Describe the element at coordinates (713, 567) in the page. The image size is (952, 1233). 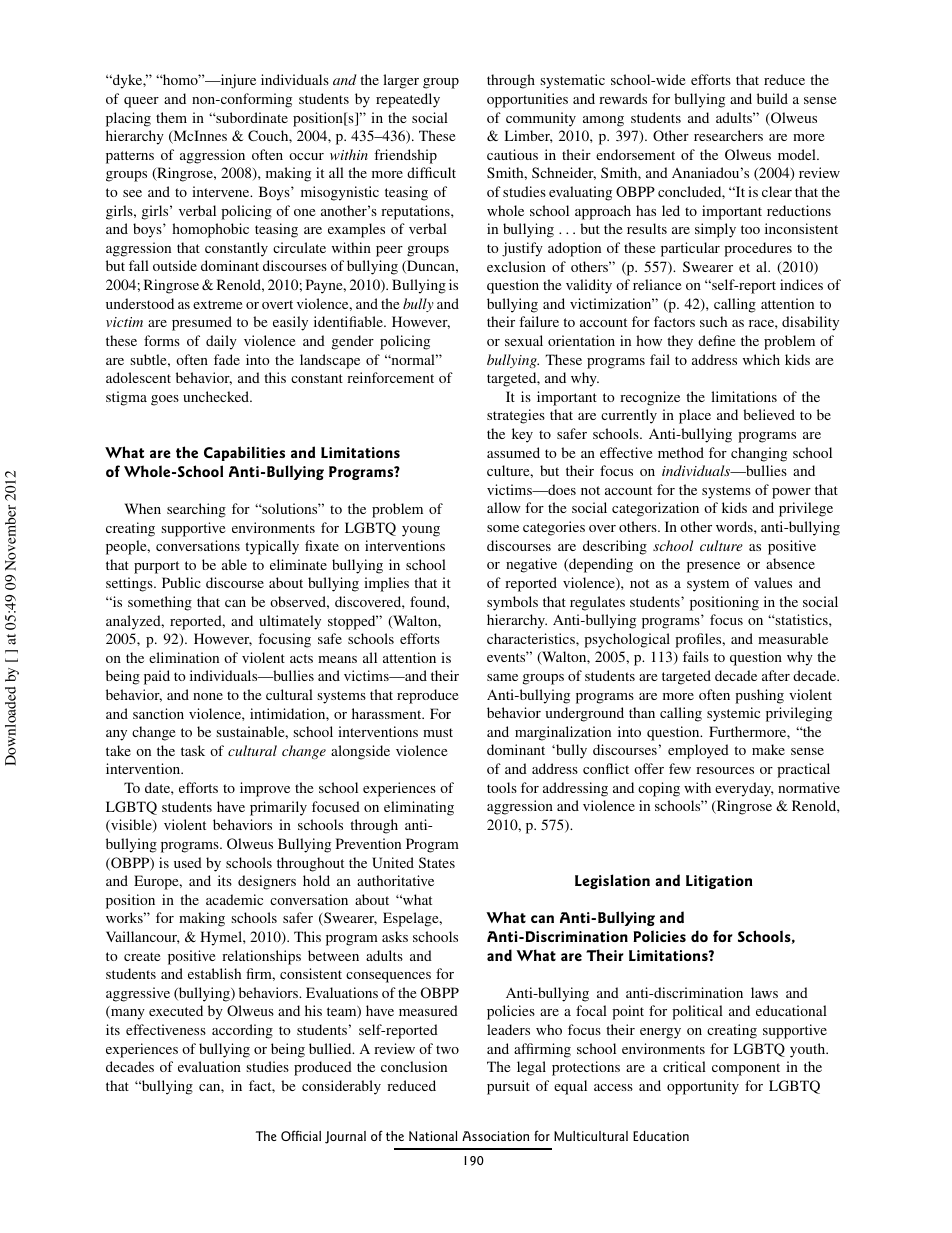
I see `presence` at that location.
